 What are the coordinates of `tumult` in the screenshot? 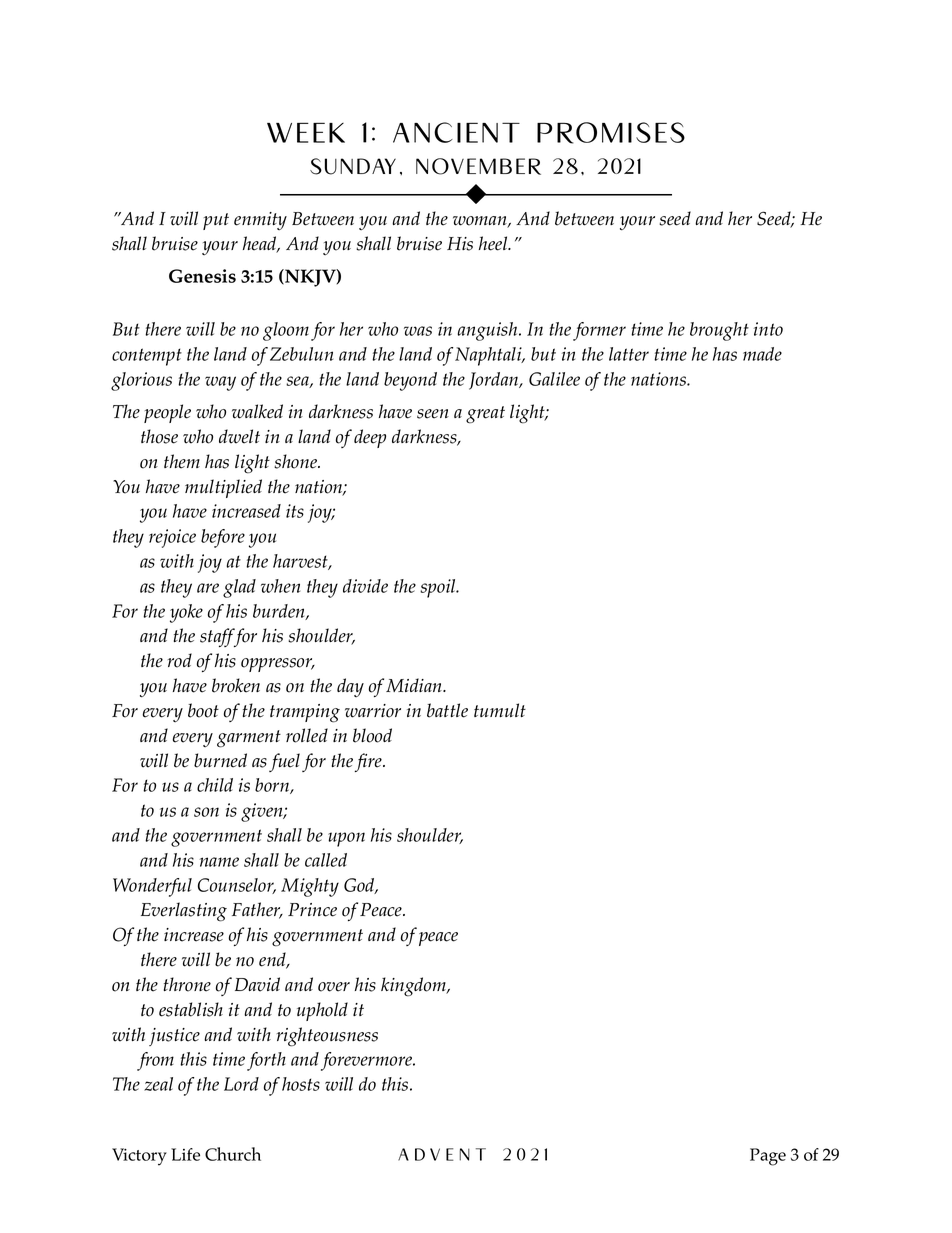 It's located at (500, 710).
